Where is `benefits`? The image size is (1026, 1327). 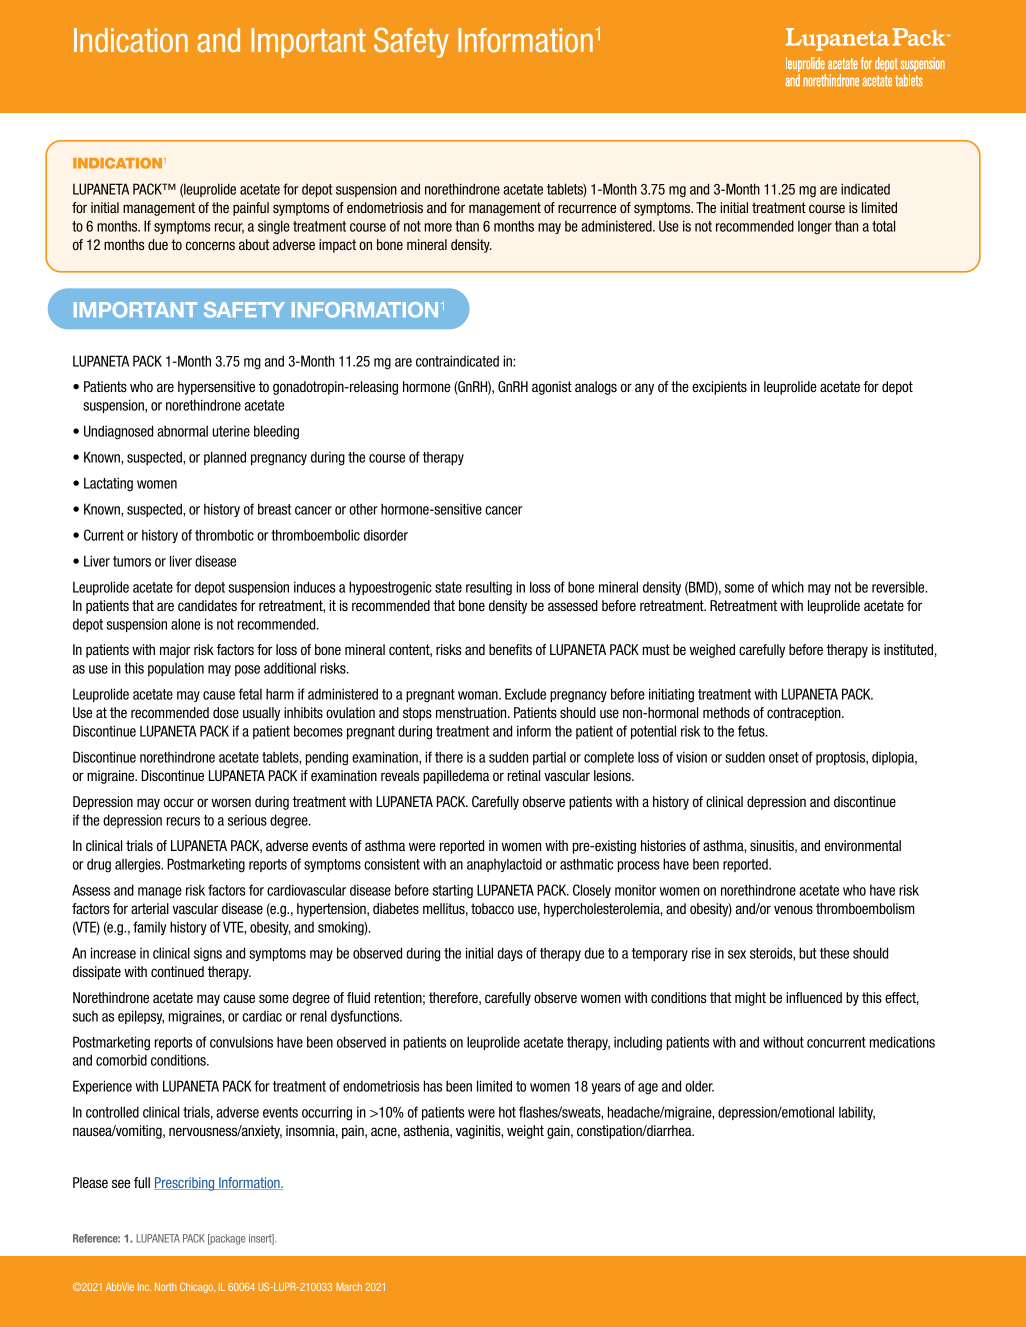 benefits is located at coordinates (510, 649).
